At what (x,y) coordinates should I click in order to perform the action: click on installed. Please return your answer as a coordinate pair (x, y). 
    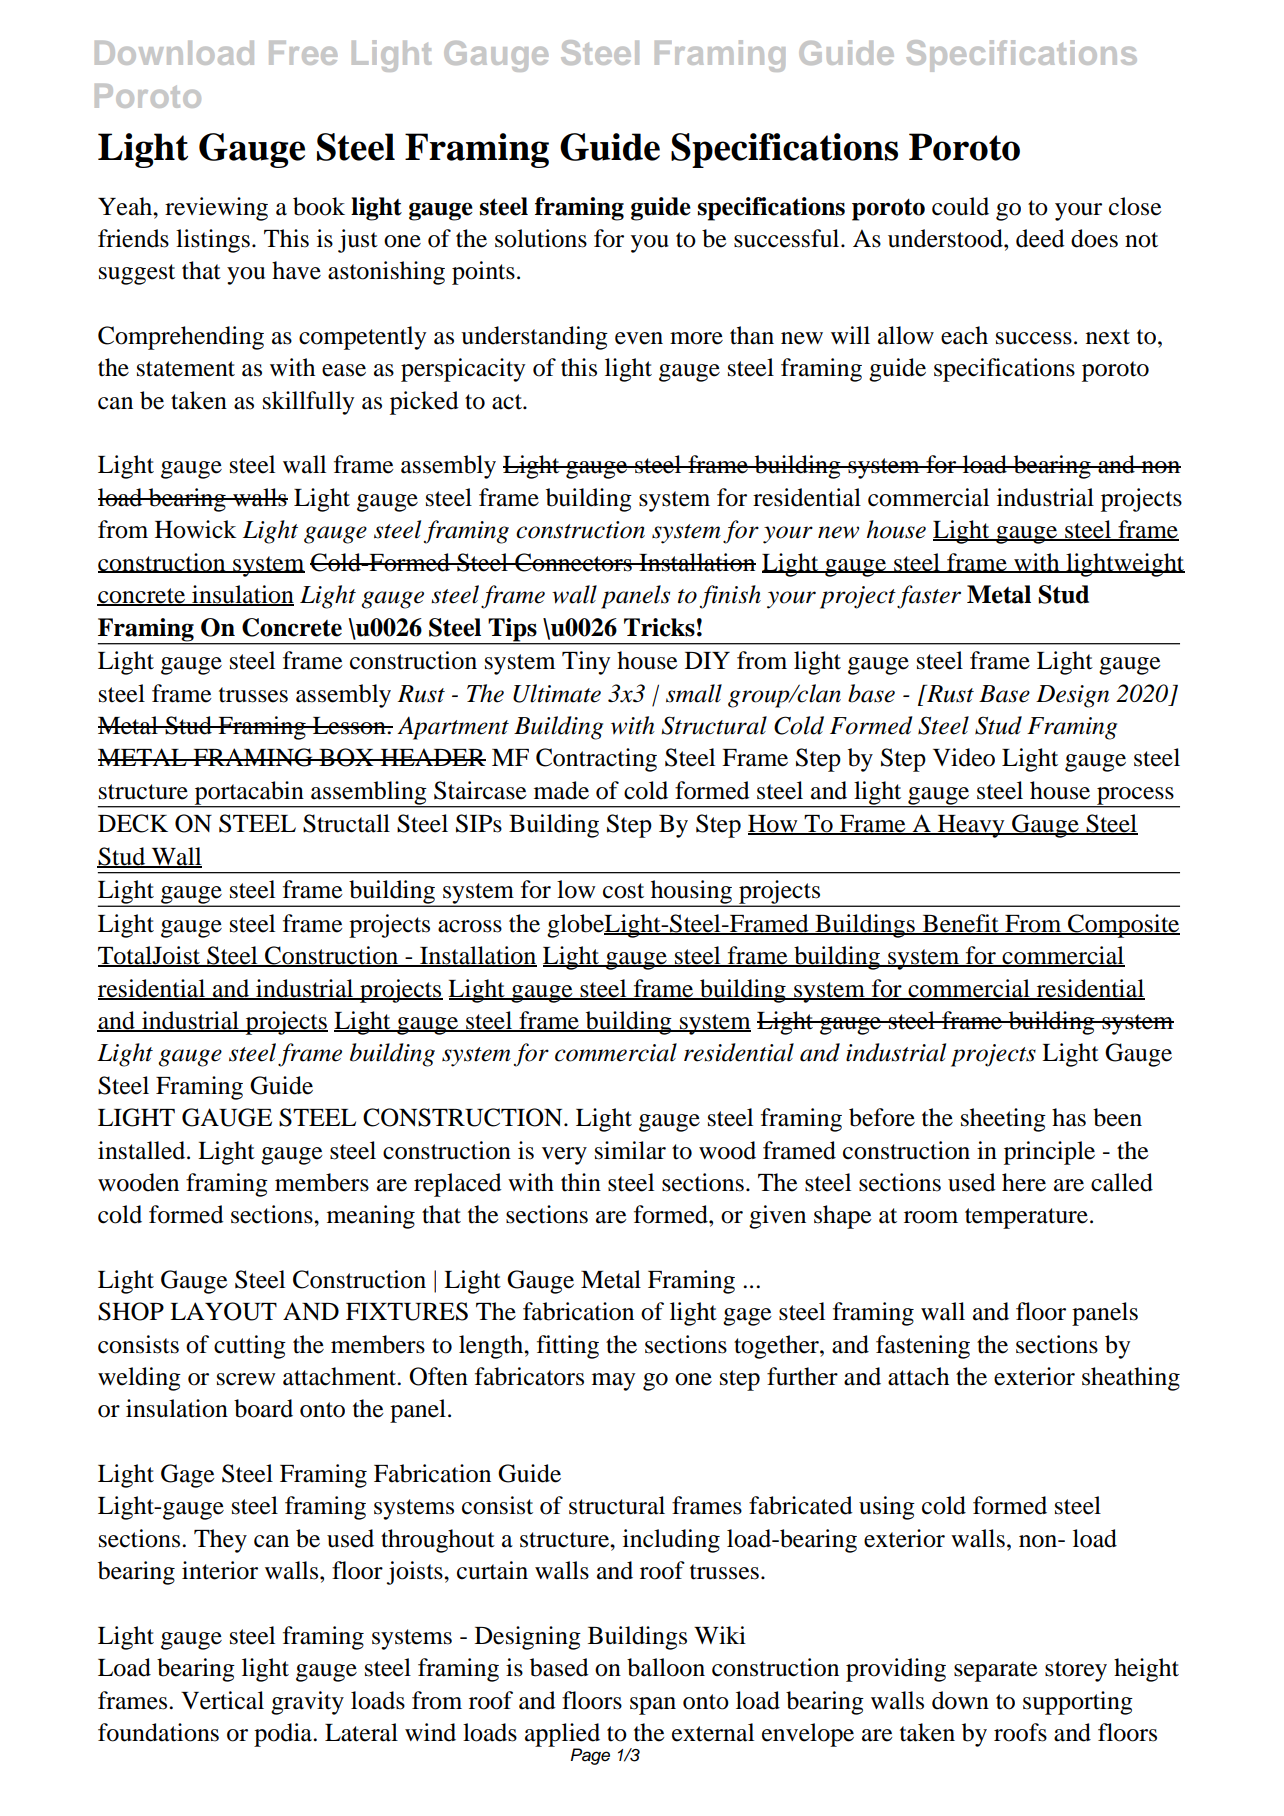
    Looking at the image, I should click on (143, 1150).
